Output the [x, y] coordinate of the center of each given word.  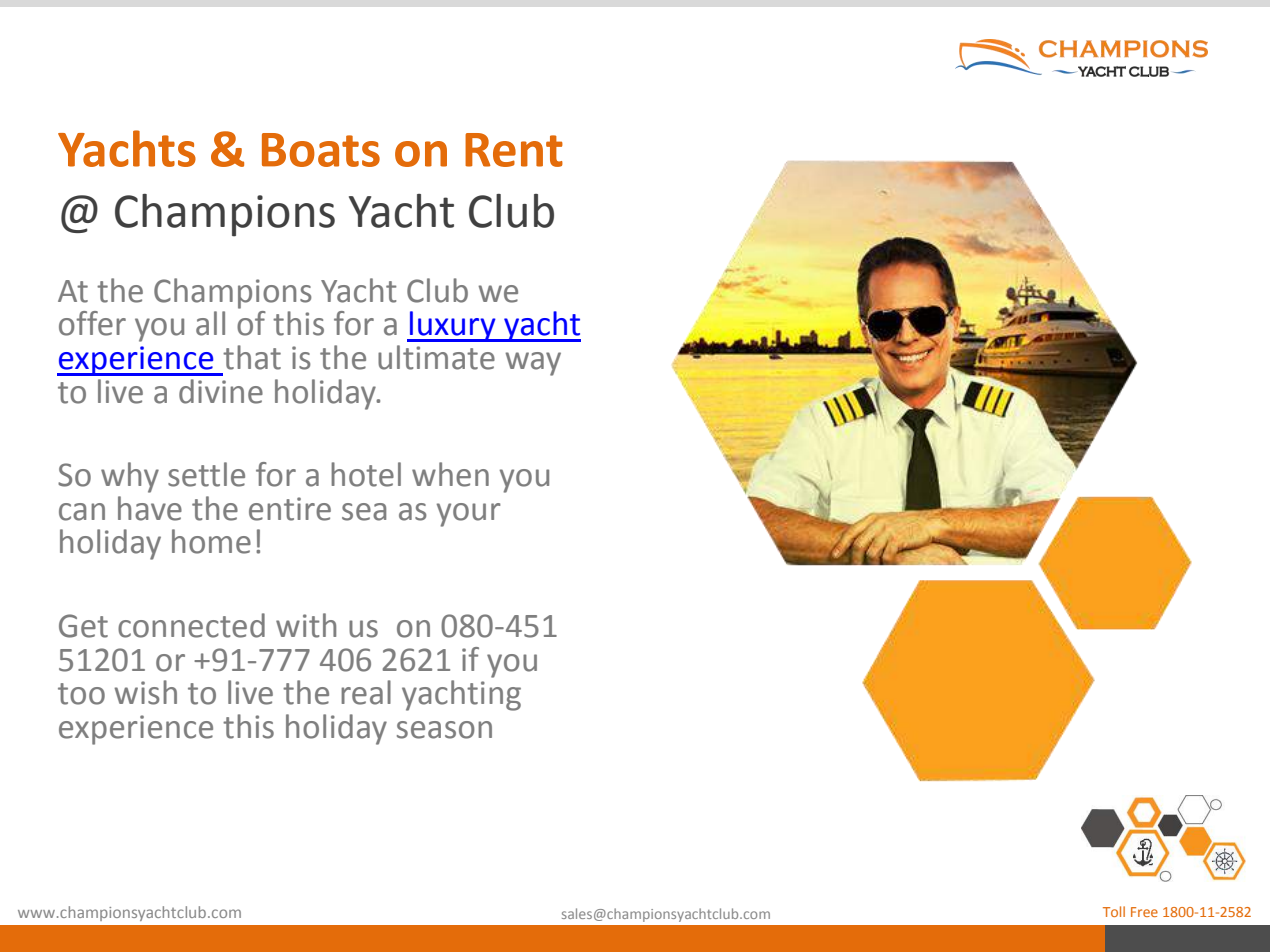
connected [191, 625]
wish [145, 692]
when [450, 474]
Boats [321, 150]
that [252, 357]
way [533, 364]
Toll [1114, 911]
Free [1144, 912]
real [366, 692]
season [444, 730]
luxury [453, 326]
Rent [514, 150]
